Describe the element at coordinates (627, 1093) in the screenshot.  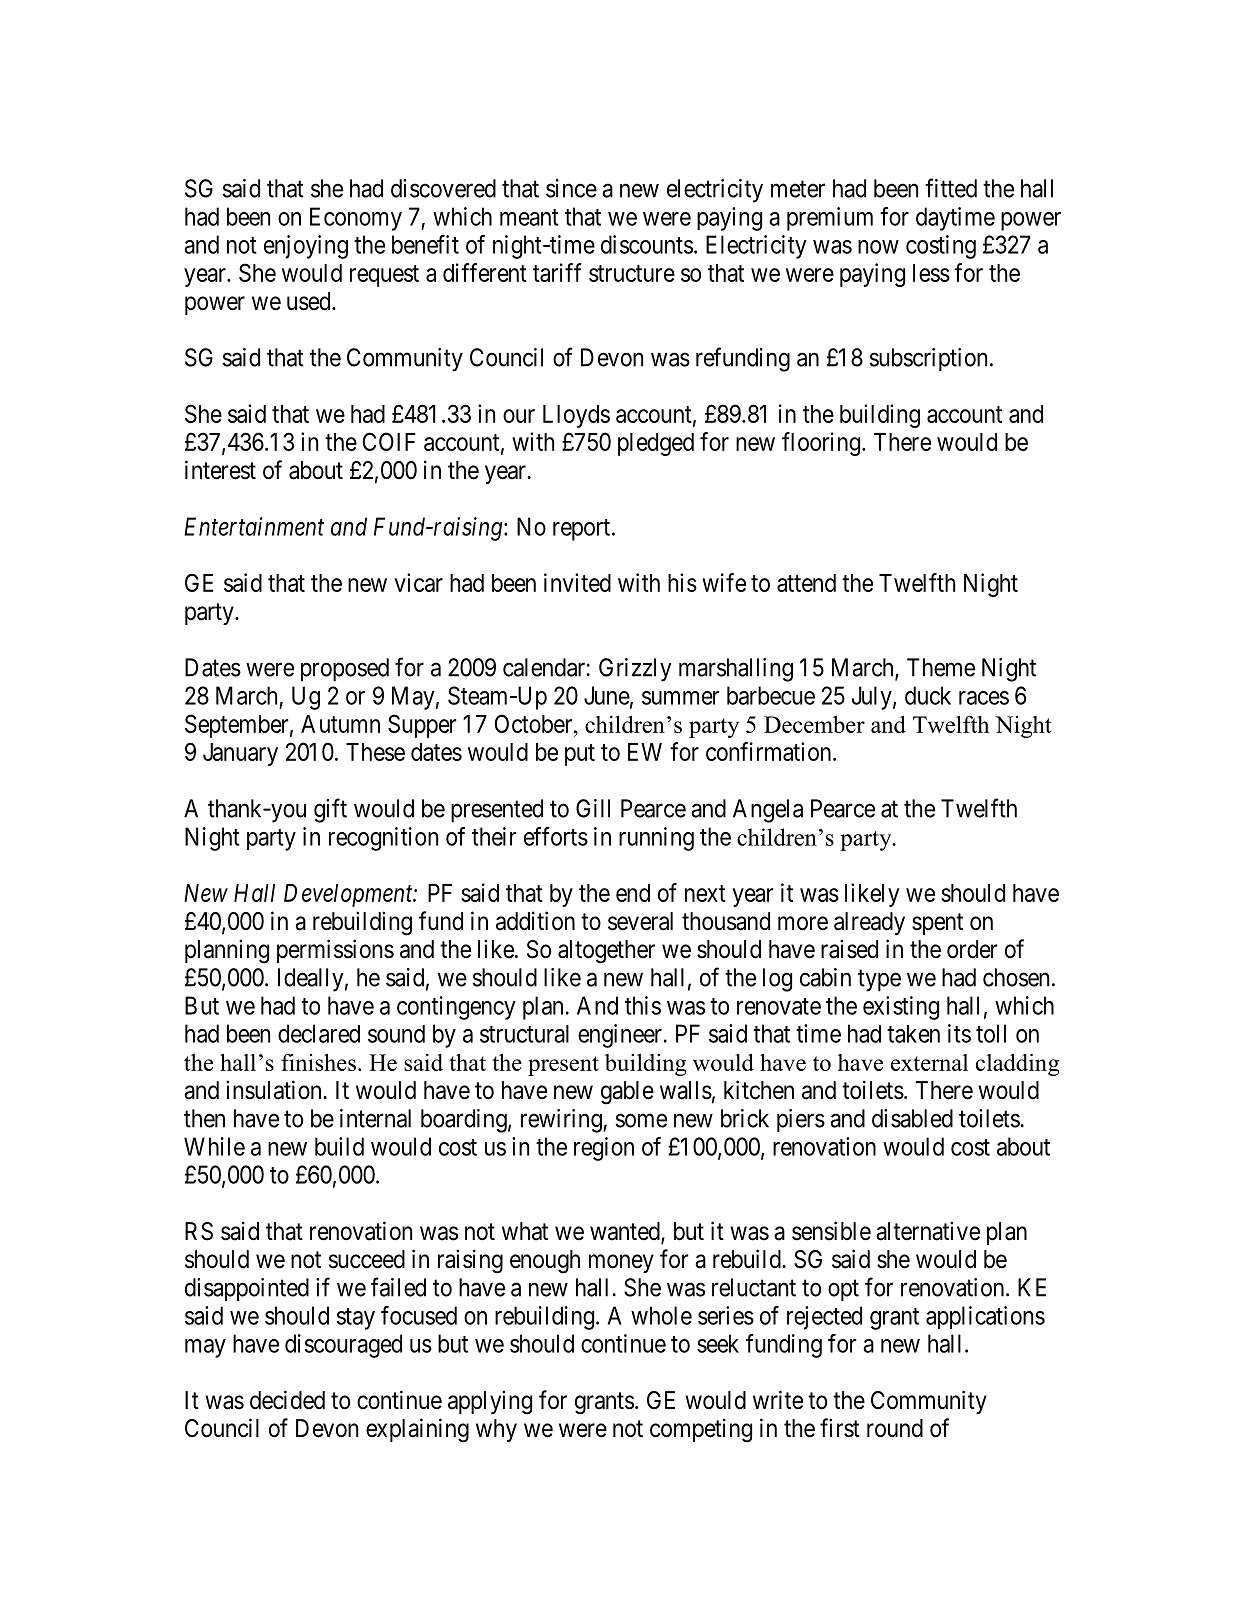
I see `gable` at that location.
